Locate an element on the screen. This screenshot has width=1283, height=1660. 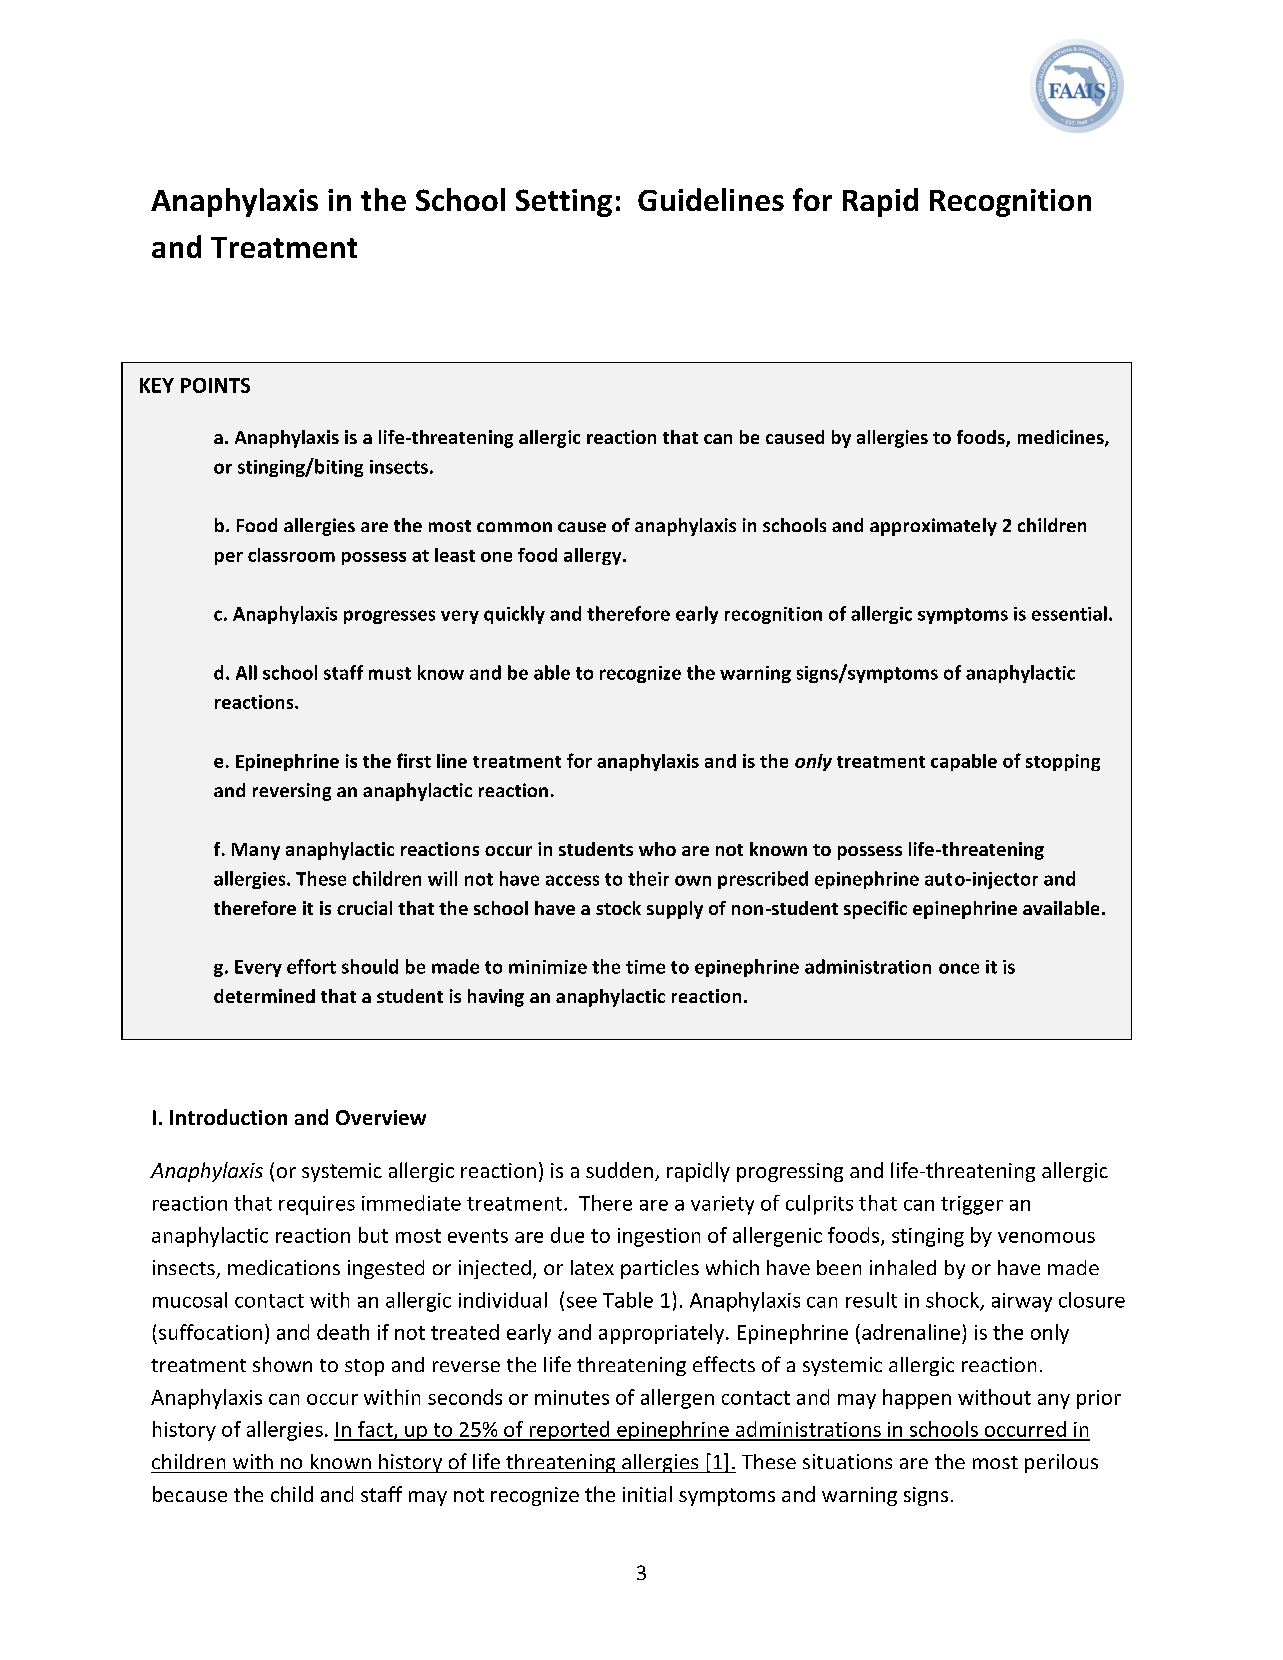
Many is located at coordinates (256, 851).
